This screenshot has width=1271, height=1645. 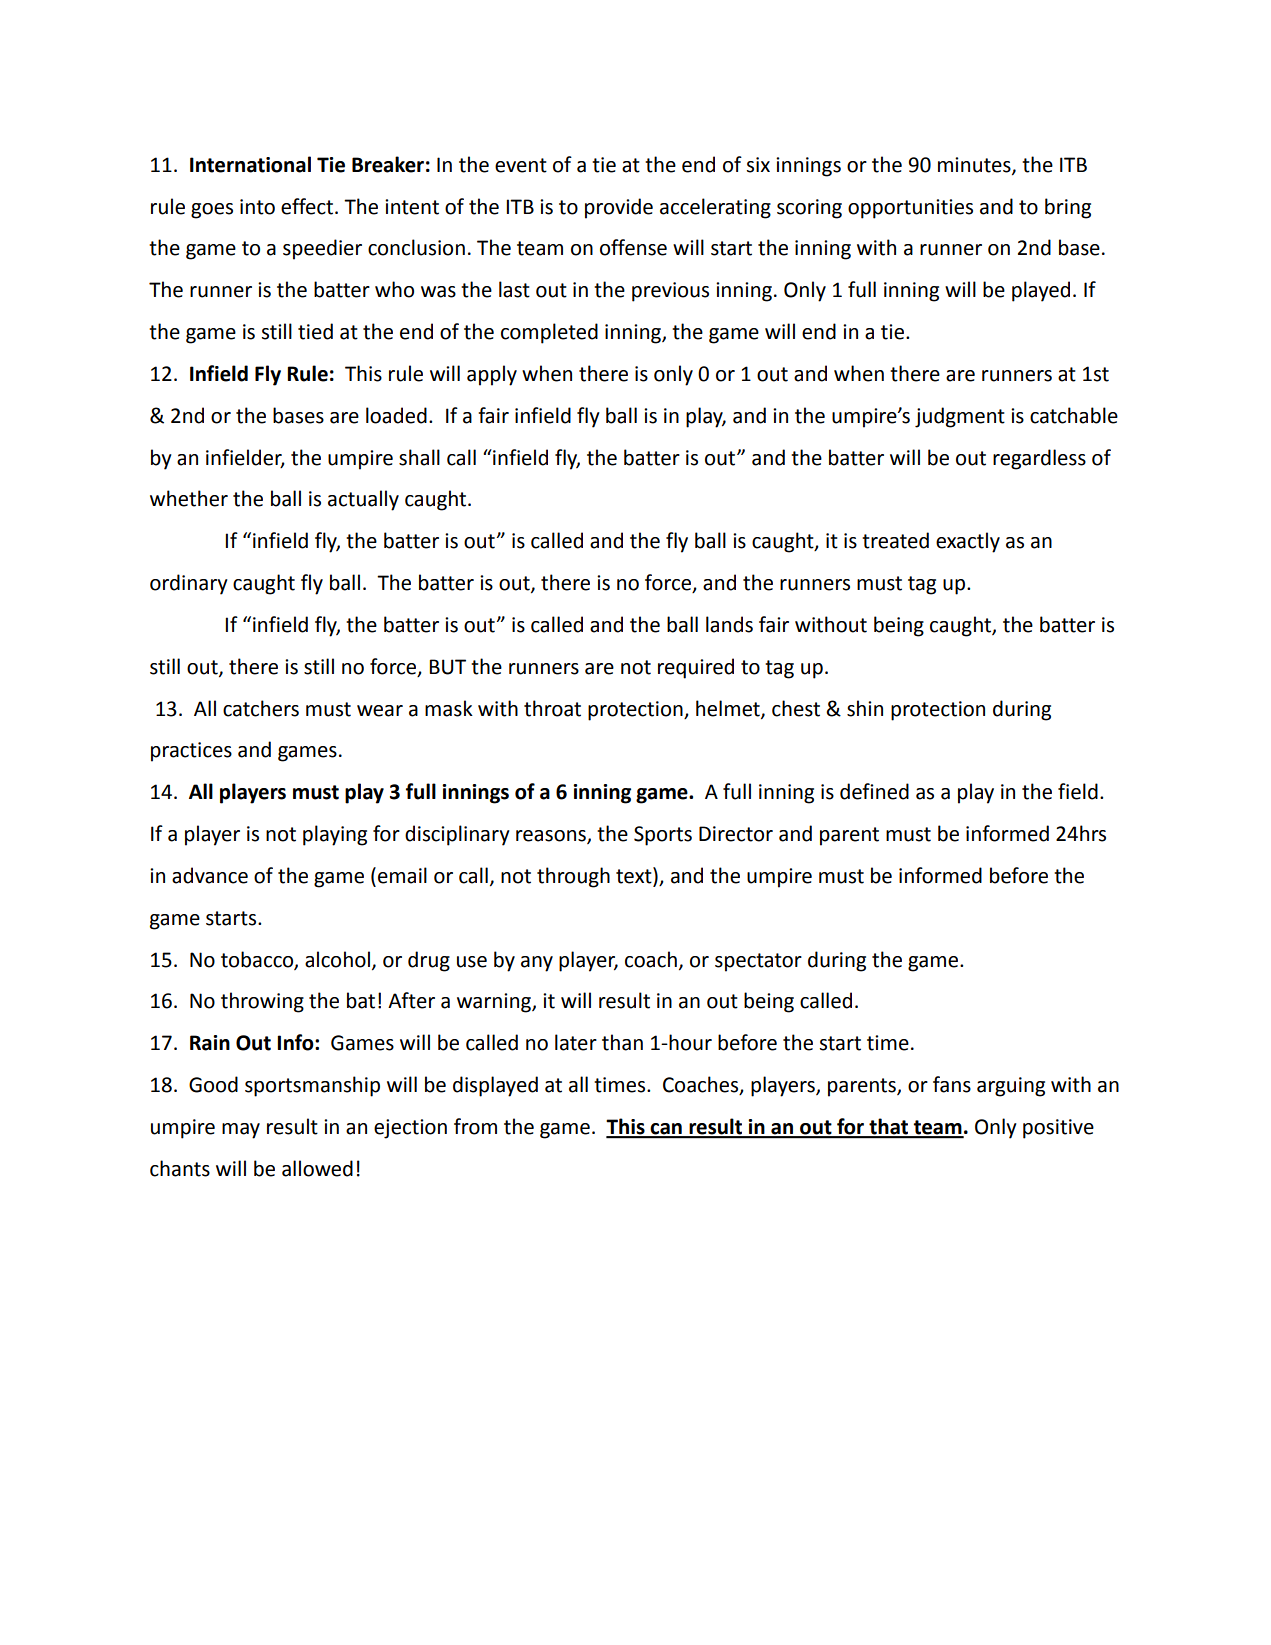 What do you see at coordinates (975, 165) in the screenshot?
I see `minutes` at bounding box center [975, 165].
